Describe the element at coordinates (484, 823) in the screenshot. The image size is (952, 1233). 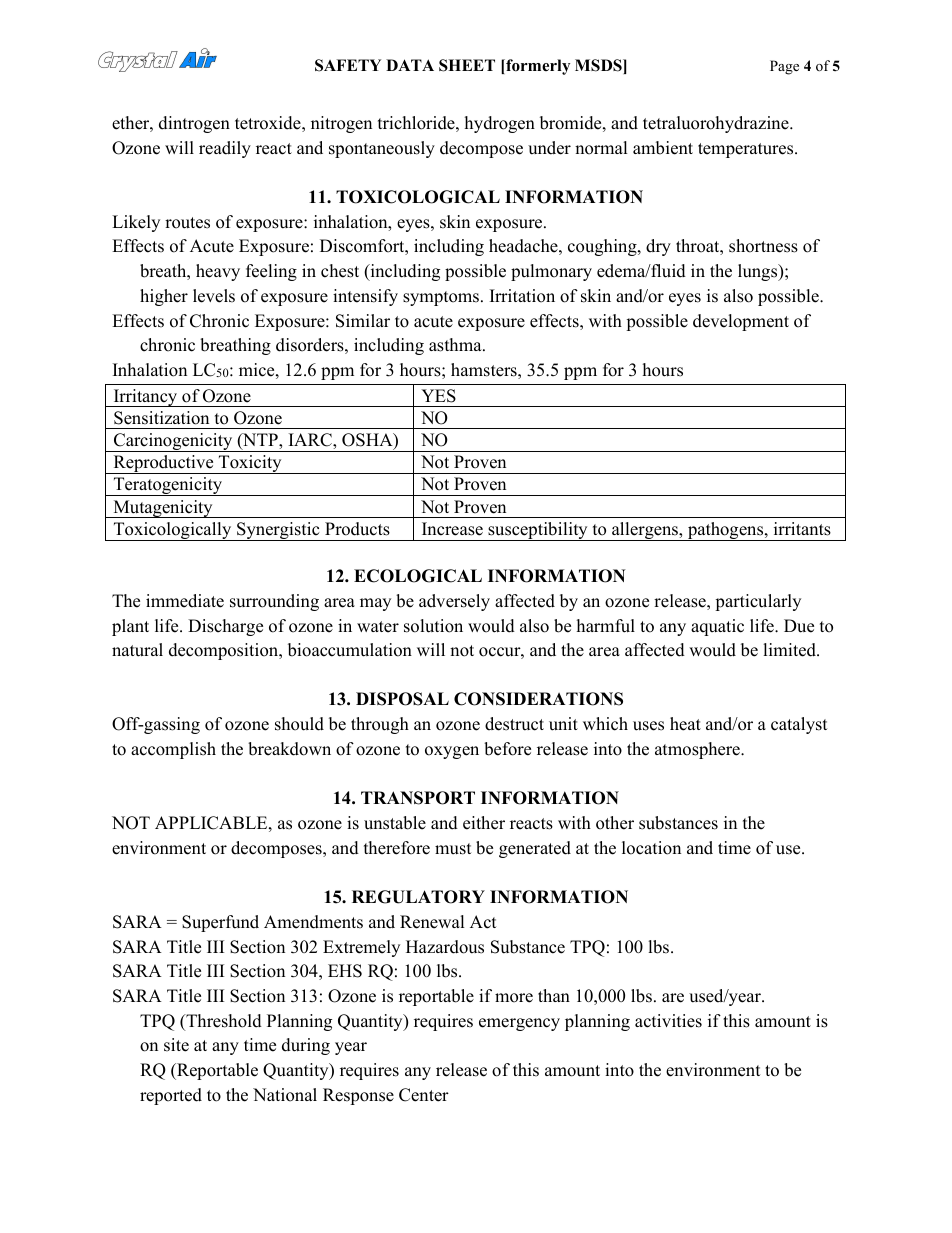
I see `either` at that location.
